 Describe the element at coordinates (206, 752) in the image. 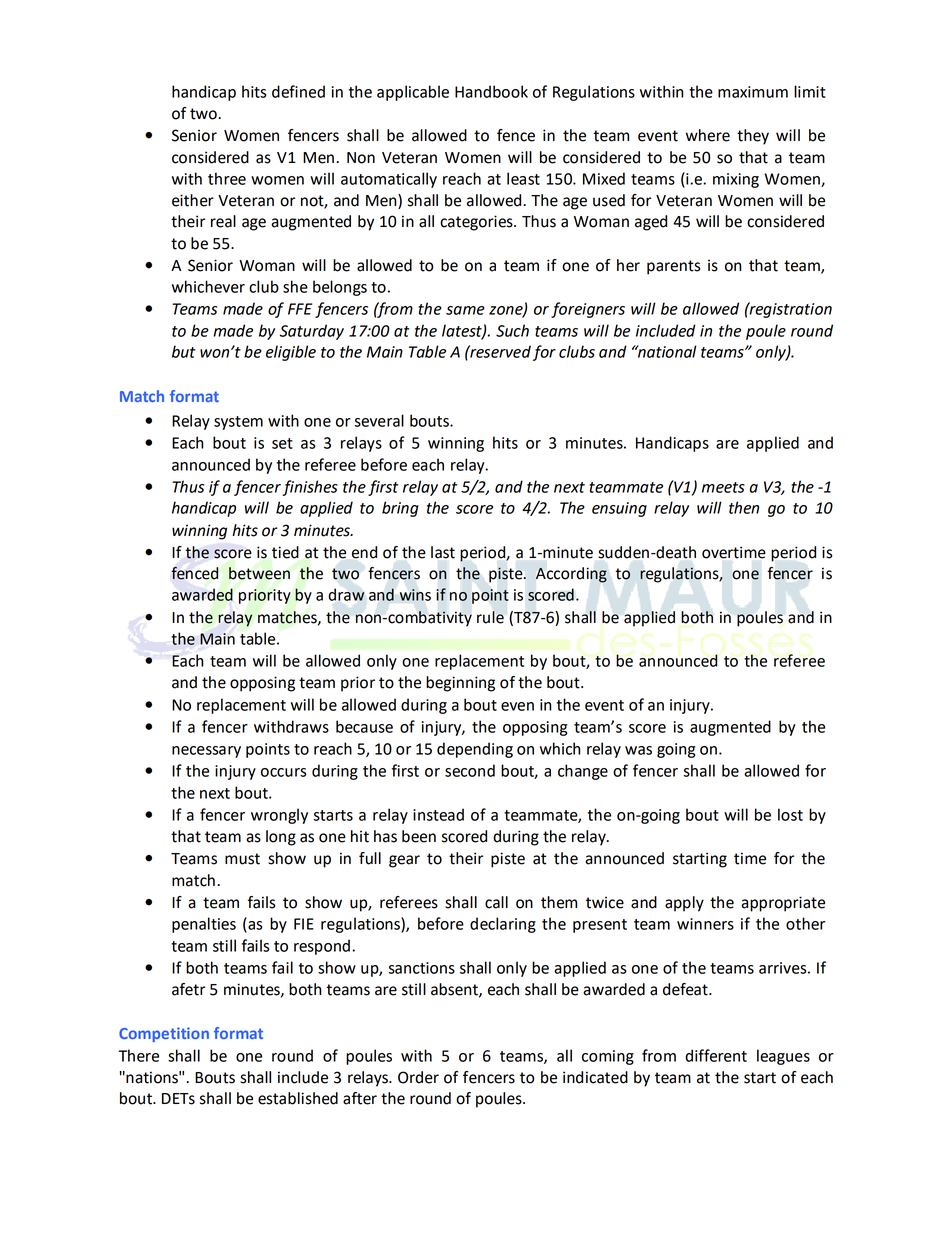

I see `necessary` at that location.
